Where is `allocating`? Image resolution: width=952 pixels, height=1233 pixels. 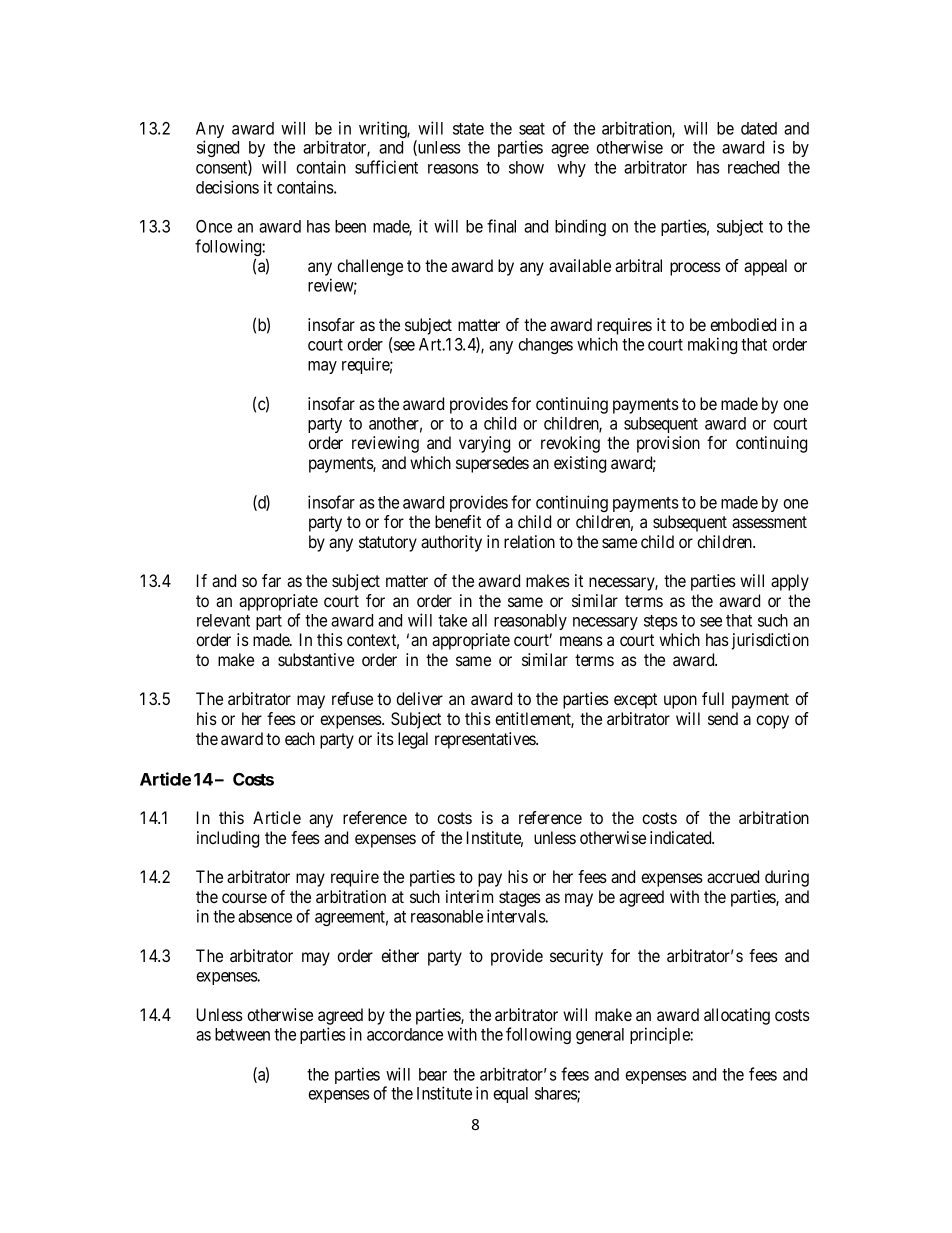
allocating is located at coordinates (737, 1016).
